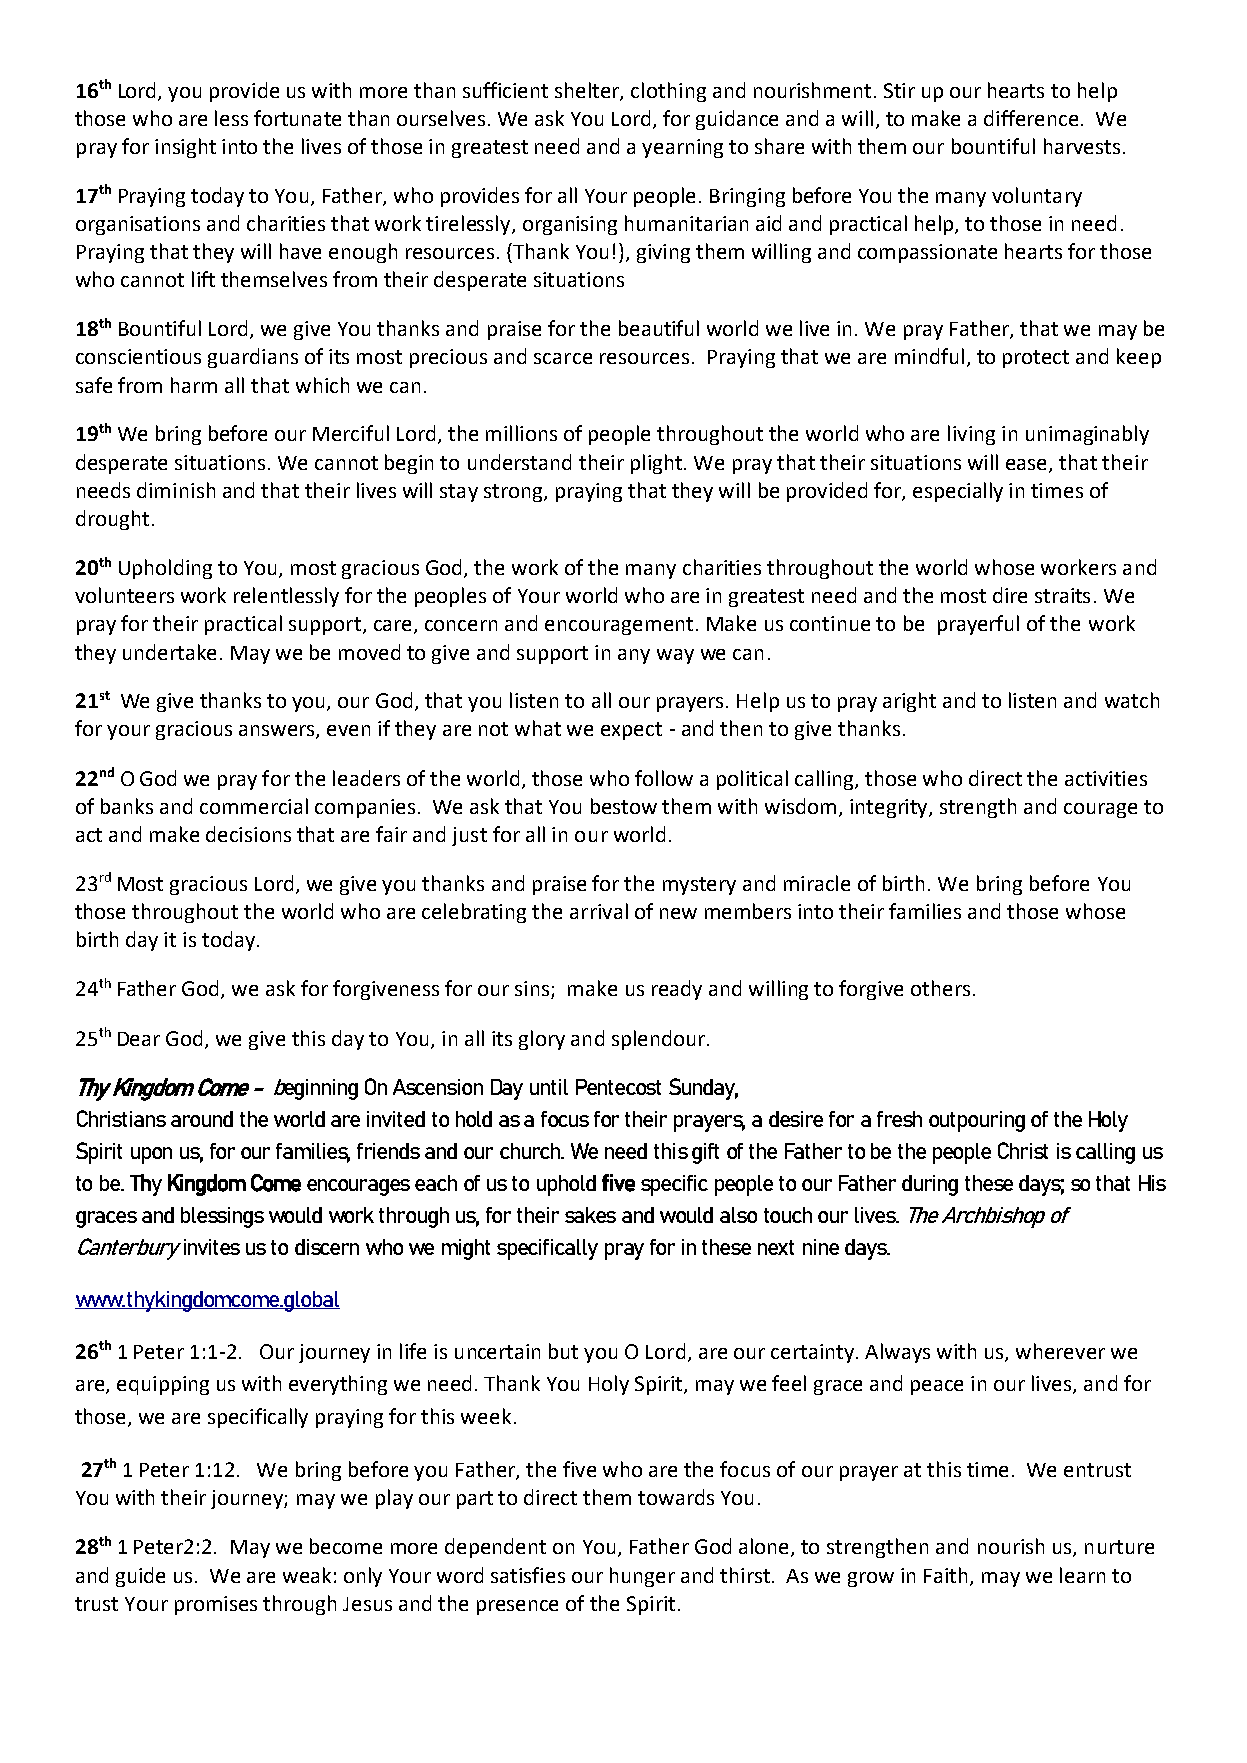  What do you see at coordinates (947, 1576) in the screenshot?
I see `Faith` at bounding box center [947, 1576].
